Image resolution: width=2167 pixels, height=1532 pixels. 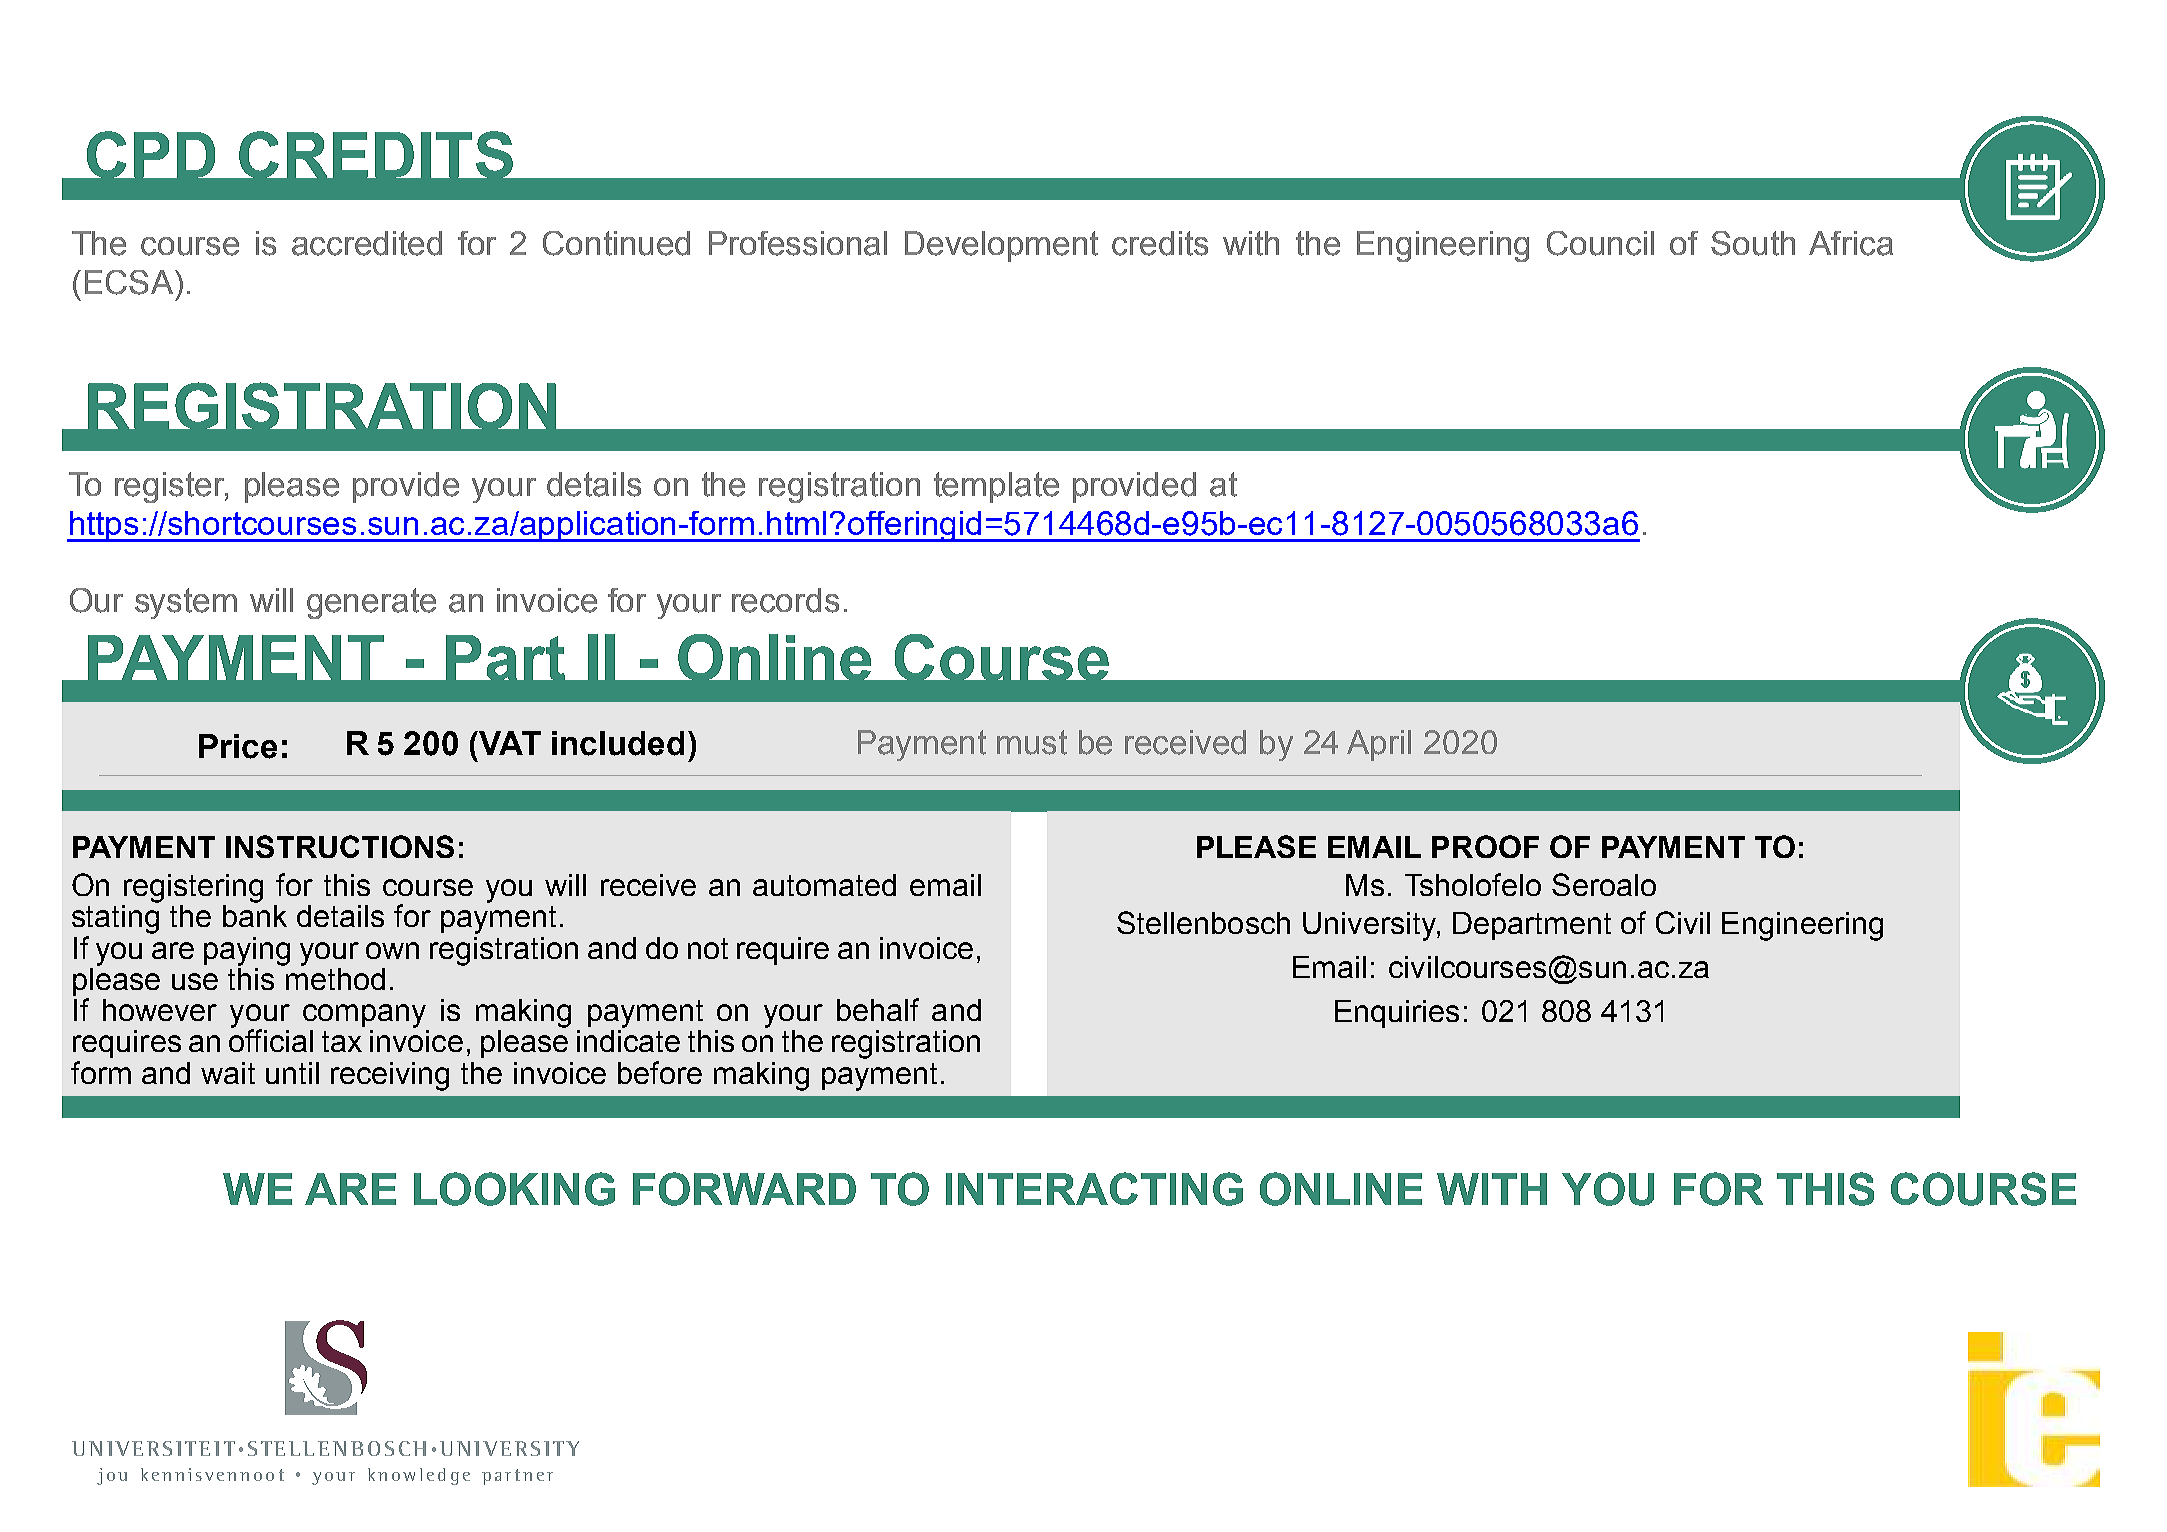 What do you see at coordinates (514, 1189) in the image?
I see `LOOKING` at bounding box center [514, 1189].
